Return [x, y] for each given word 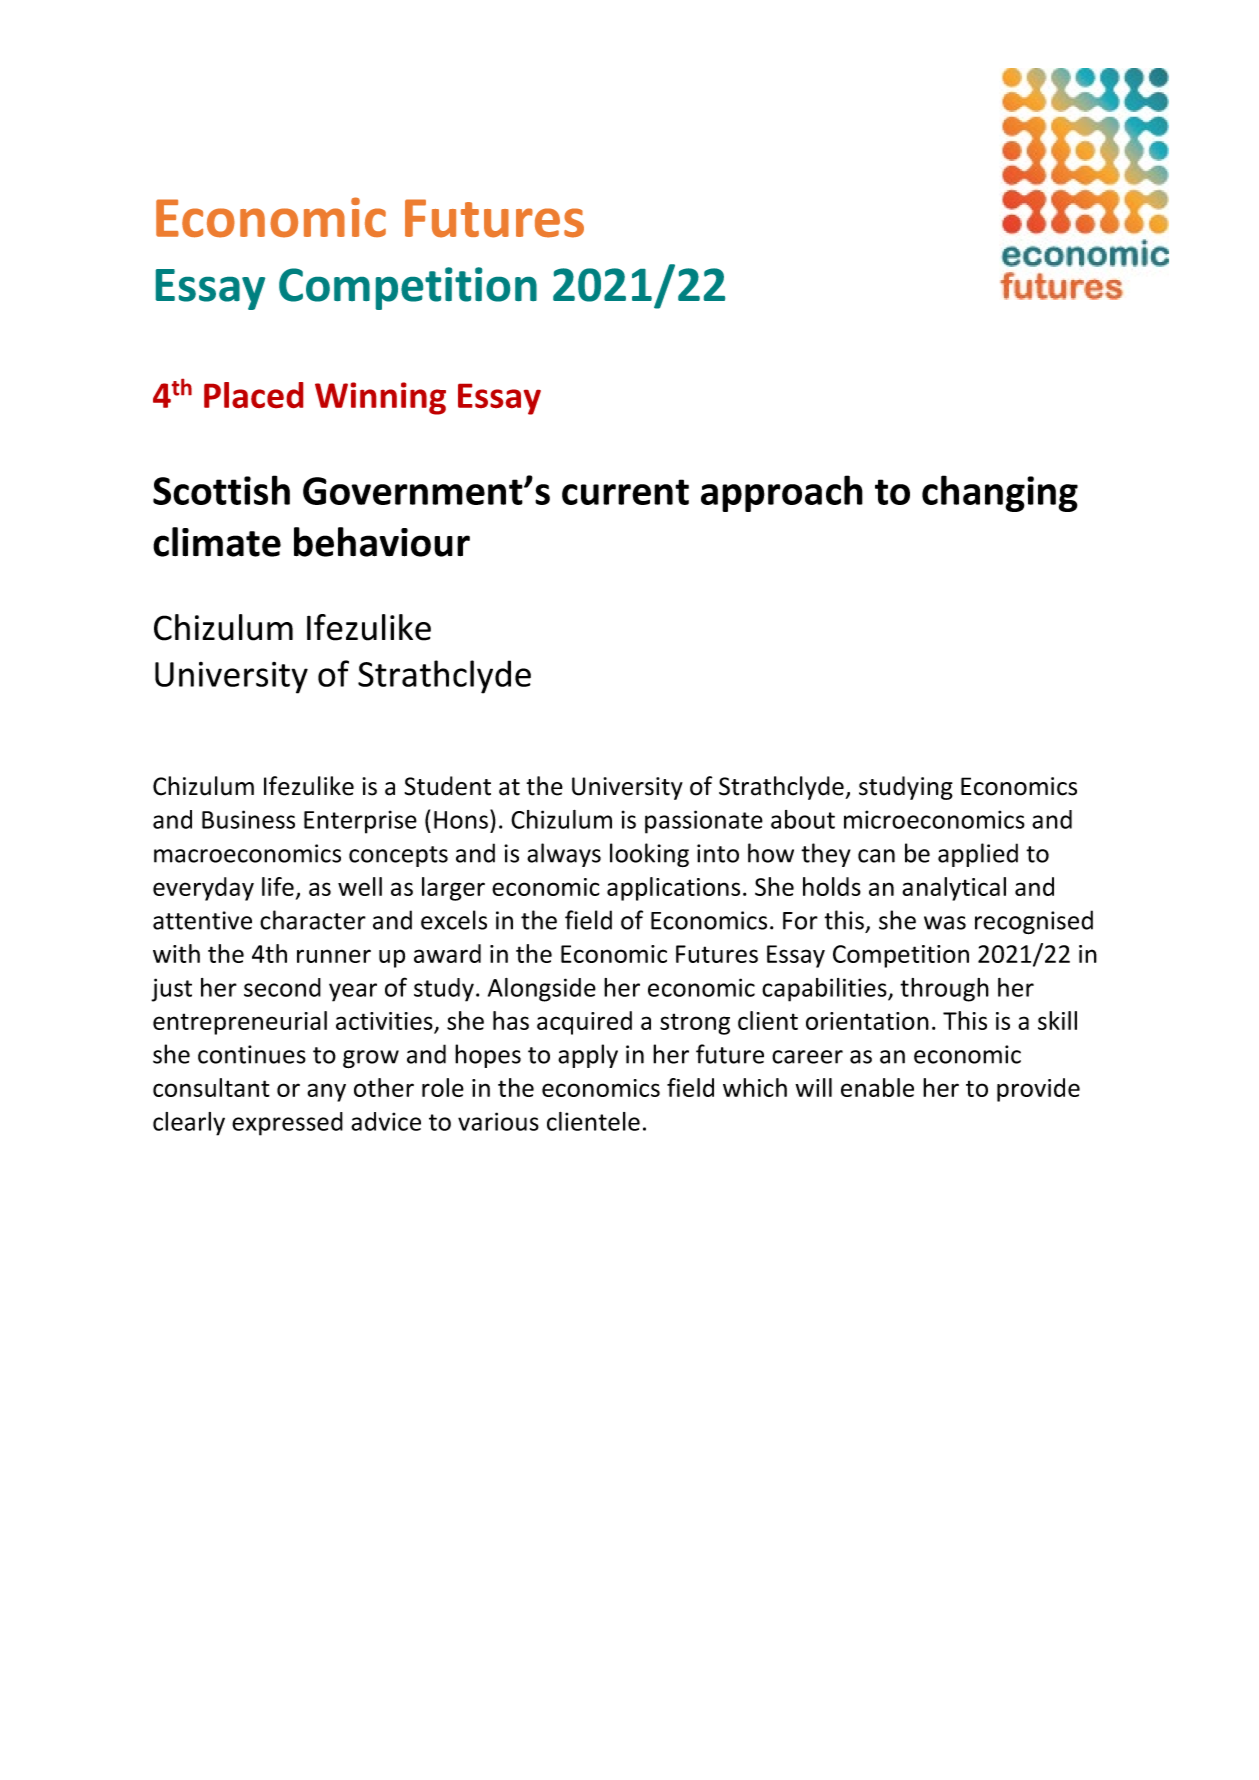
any [326, 1092]
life [278, 886]
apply [588, 1056]
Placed [253, 395]
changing [1000, 493]
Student [447, 786]
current [625, 492]
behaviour [382, 542]
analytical [954, 889]
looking [649, 855]
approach [782, 493]
